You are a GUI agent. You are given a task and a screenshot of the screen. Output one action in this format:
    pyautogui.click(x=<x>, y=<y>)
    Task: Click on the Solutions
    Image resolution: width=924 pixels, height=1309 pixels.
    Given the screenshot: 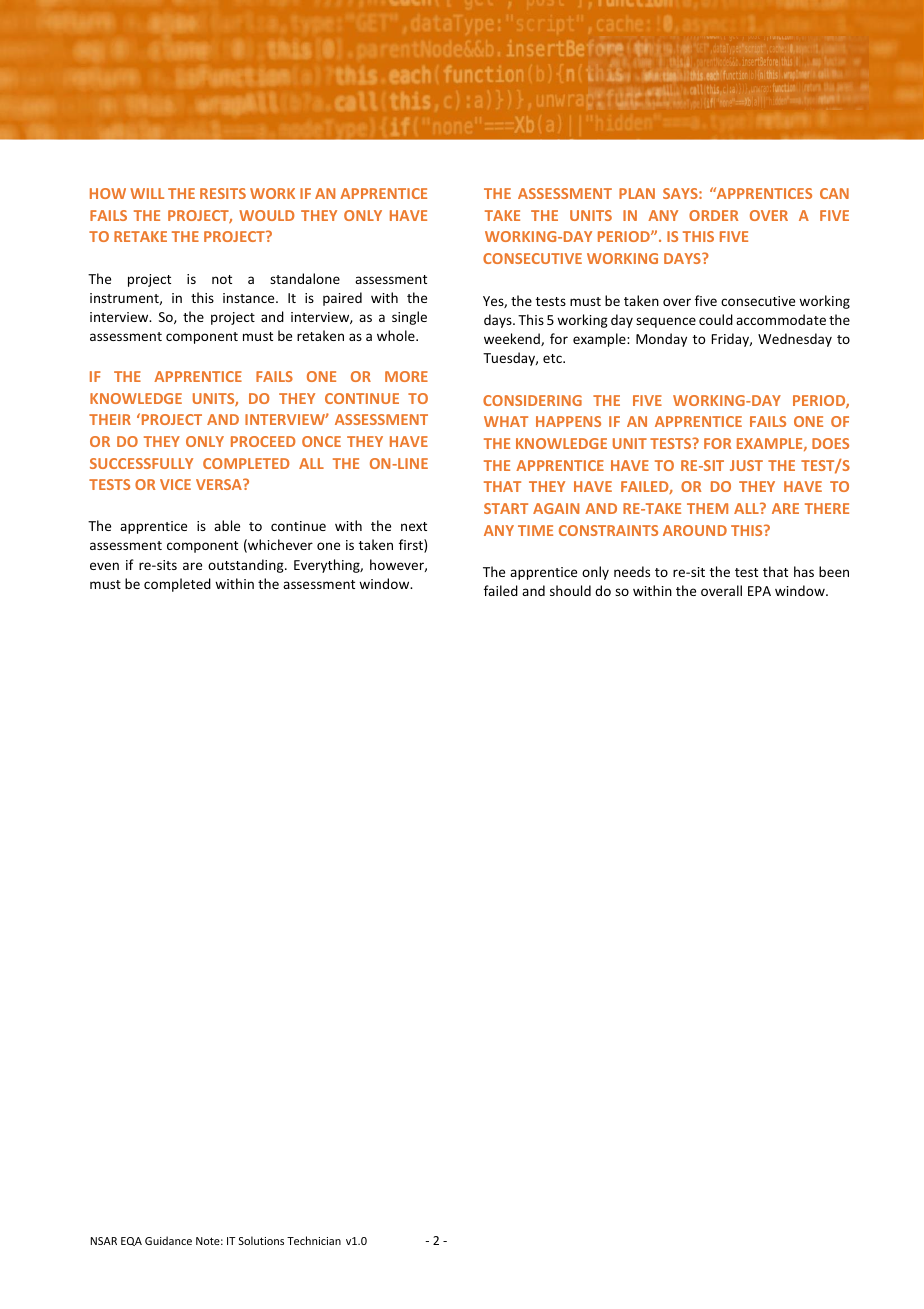 What is the action you would take?
    pyautogui.click(x=261, y=1240)
